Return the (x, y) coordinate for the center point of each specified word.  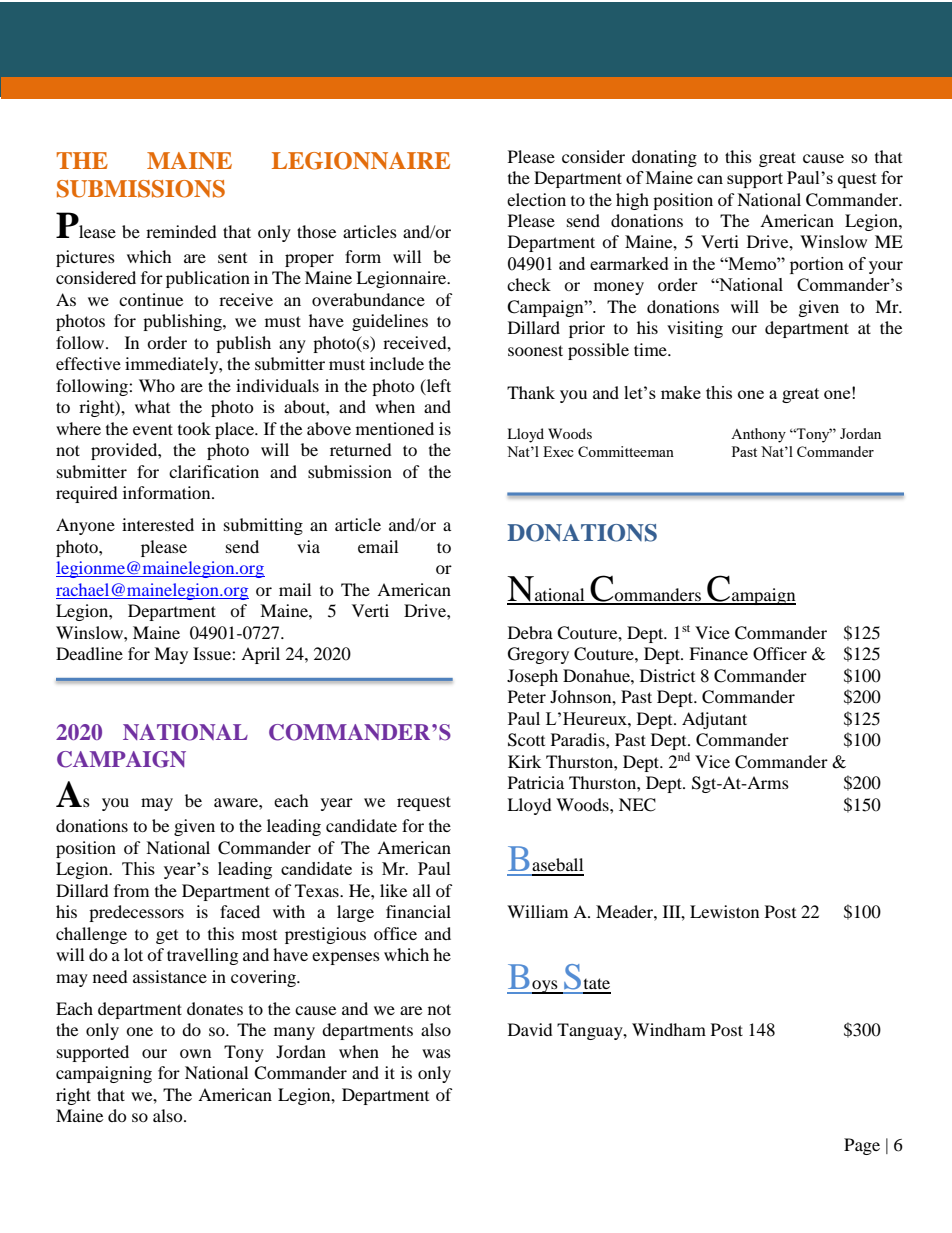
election (536, 199)
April (260, 655)
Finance (718, 653)
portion (817, 265)
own (195, 1053)
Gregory (538, 655)
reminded (181, 231)
